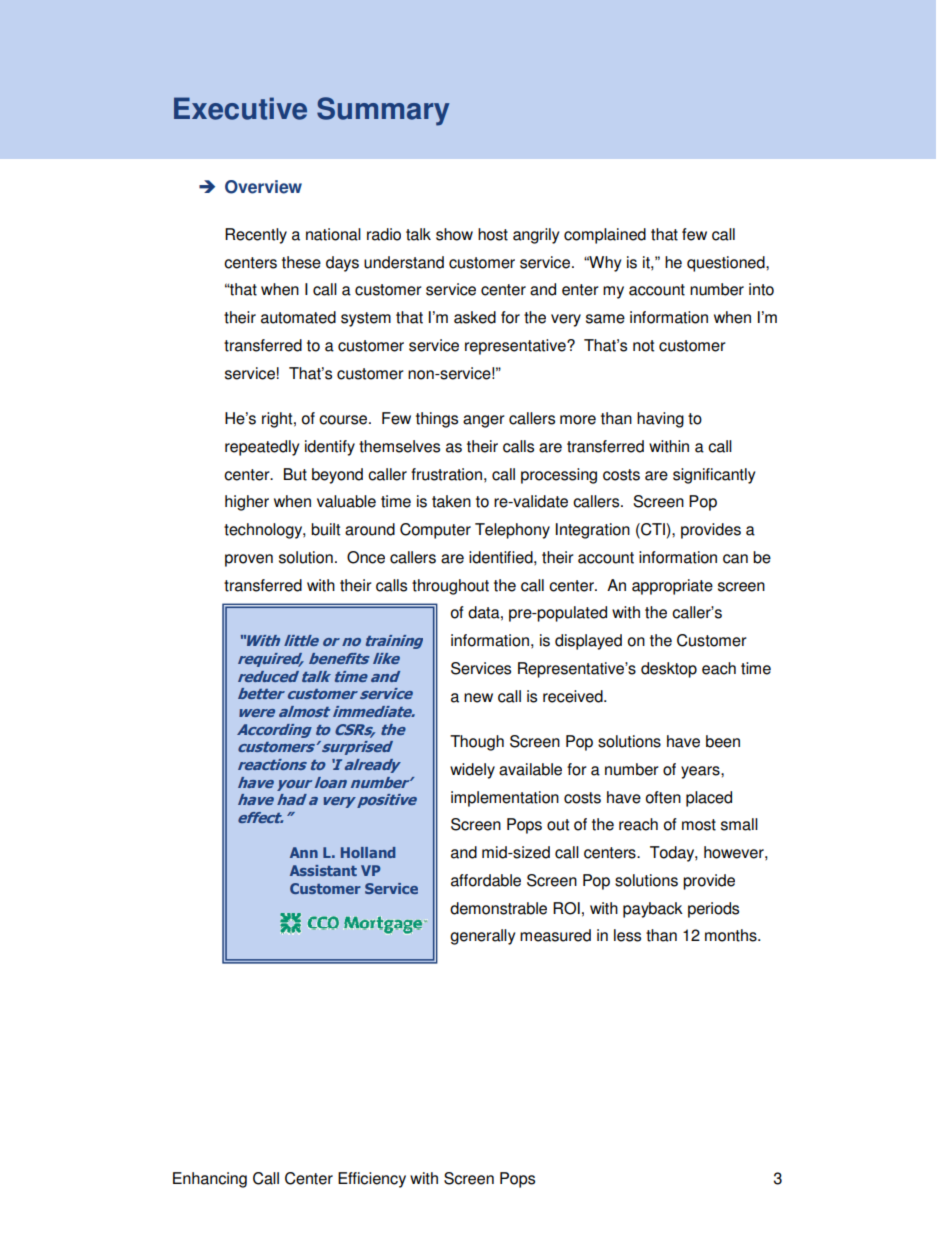  I want to click on Enhancing, so click(210, 1180).
